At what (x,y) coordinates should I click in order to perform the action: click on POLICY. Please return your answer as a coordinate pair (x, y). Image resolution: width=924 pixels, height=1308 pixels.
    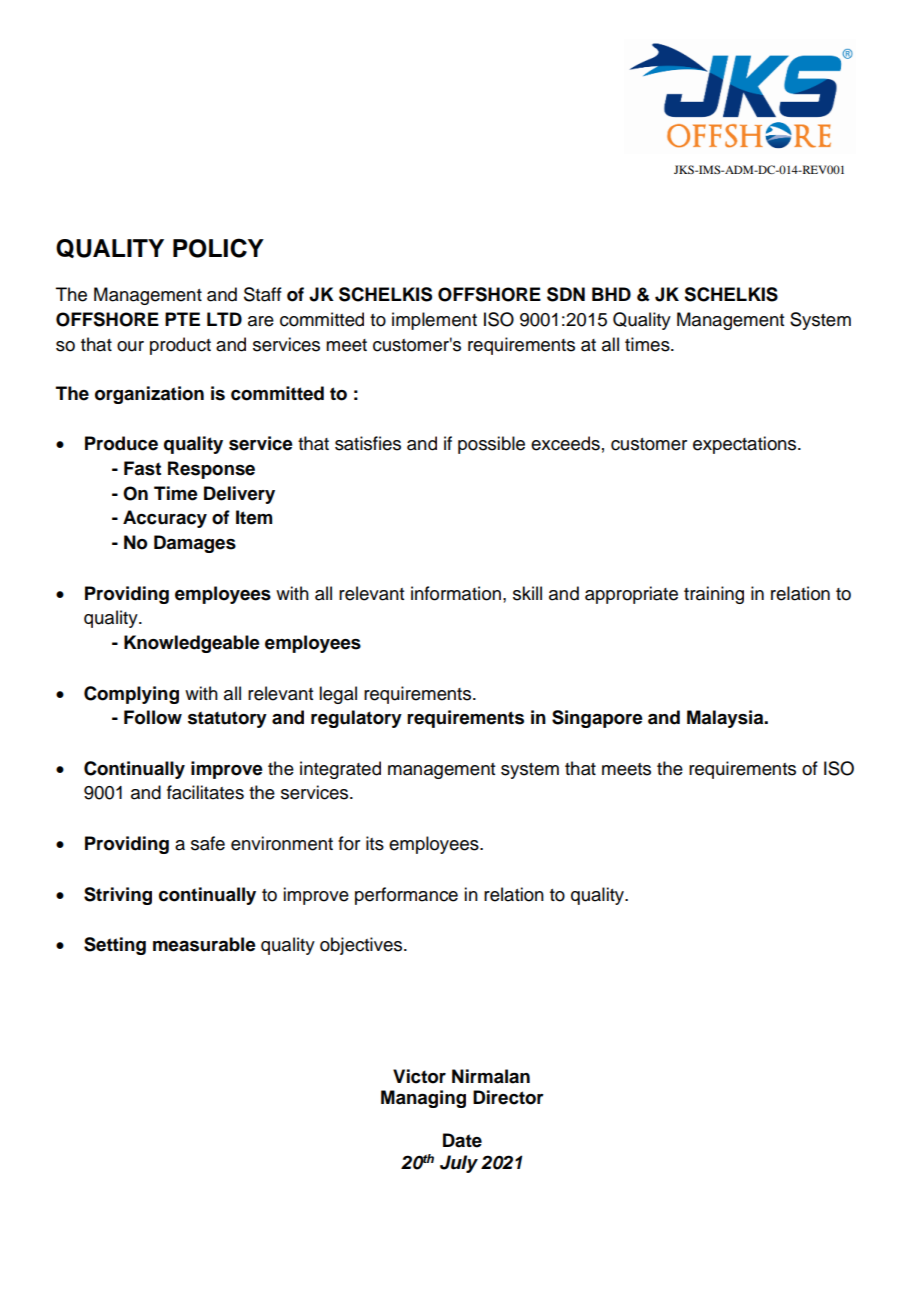
    Looking at the image, I should click on (218, 248).
